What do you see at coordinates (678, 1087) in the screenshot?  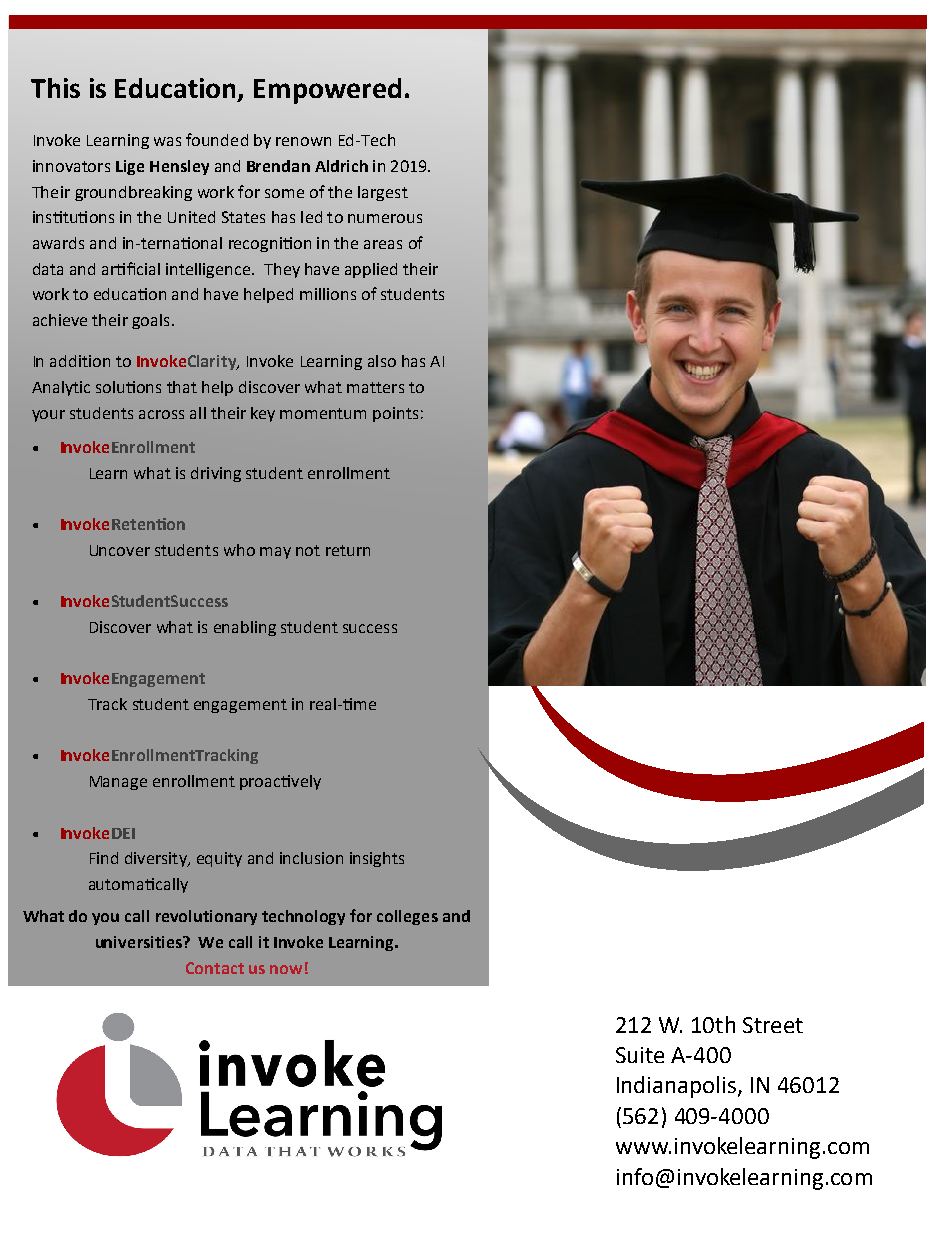 I see `Indianapolis` at bounding box center [678, 1087].
